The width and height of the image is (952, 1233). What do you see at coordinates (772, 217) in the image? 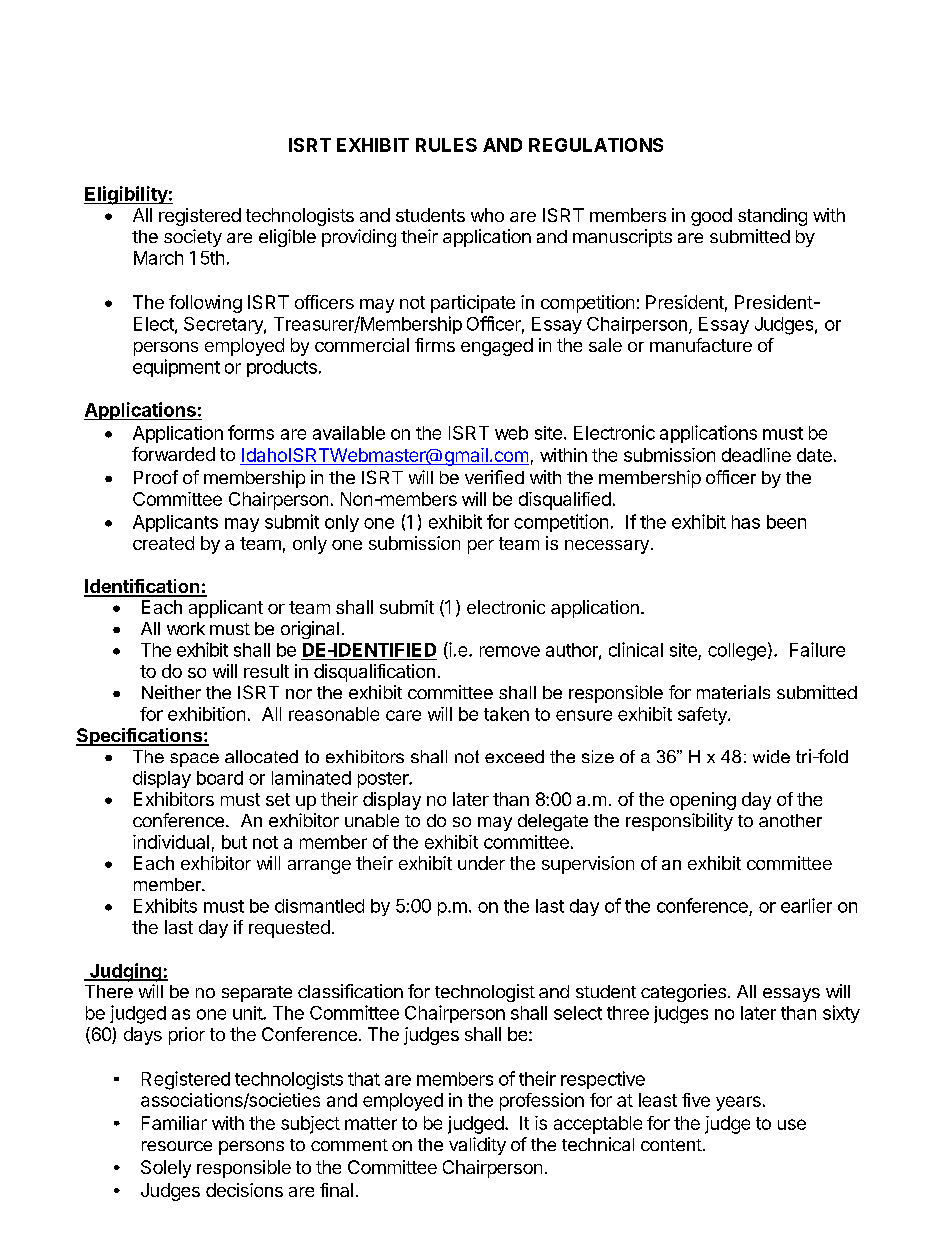
I see `standing` at bounding box center [772, 217].
